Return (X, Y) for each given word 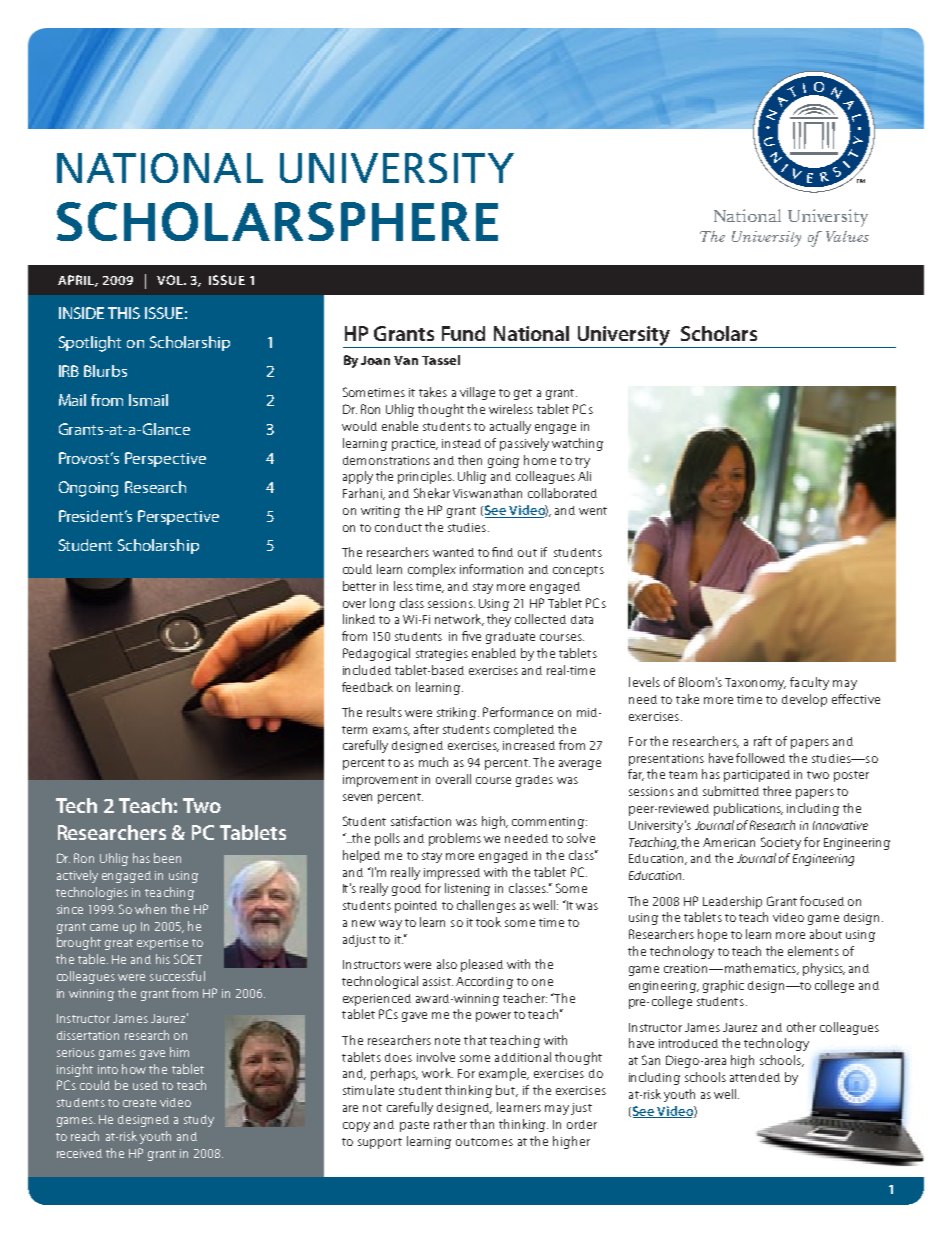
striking (458, 713)
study (199, 1121)
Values (847, 236)
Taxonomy (755, 684)
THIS (124, 313)
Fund (463, 333)
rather (450, 1124)
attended (755, 1077)
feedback (367, 687)
